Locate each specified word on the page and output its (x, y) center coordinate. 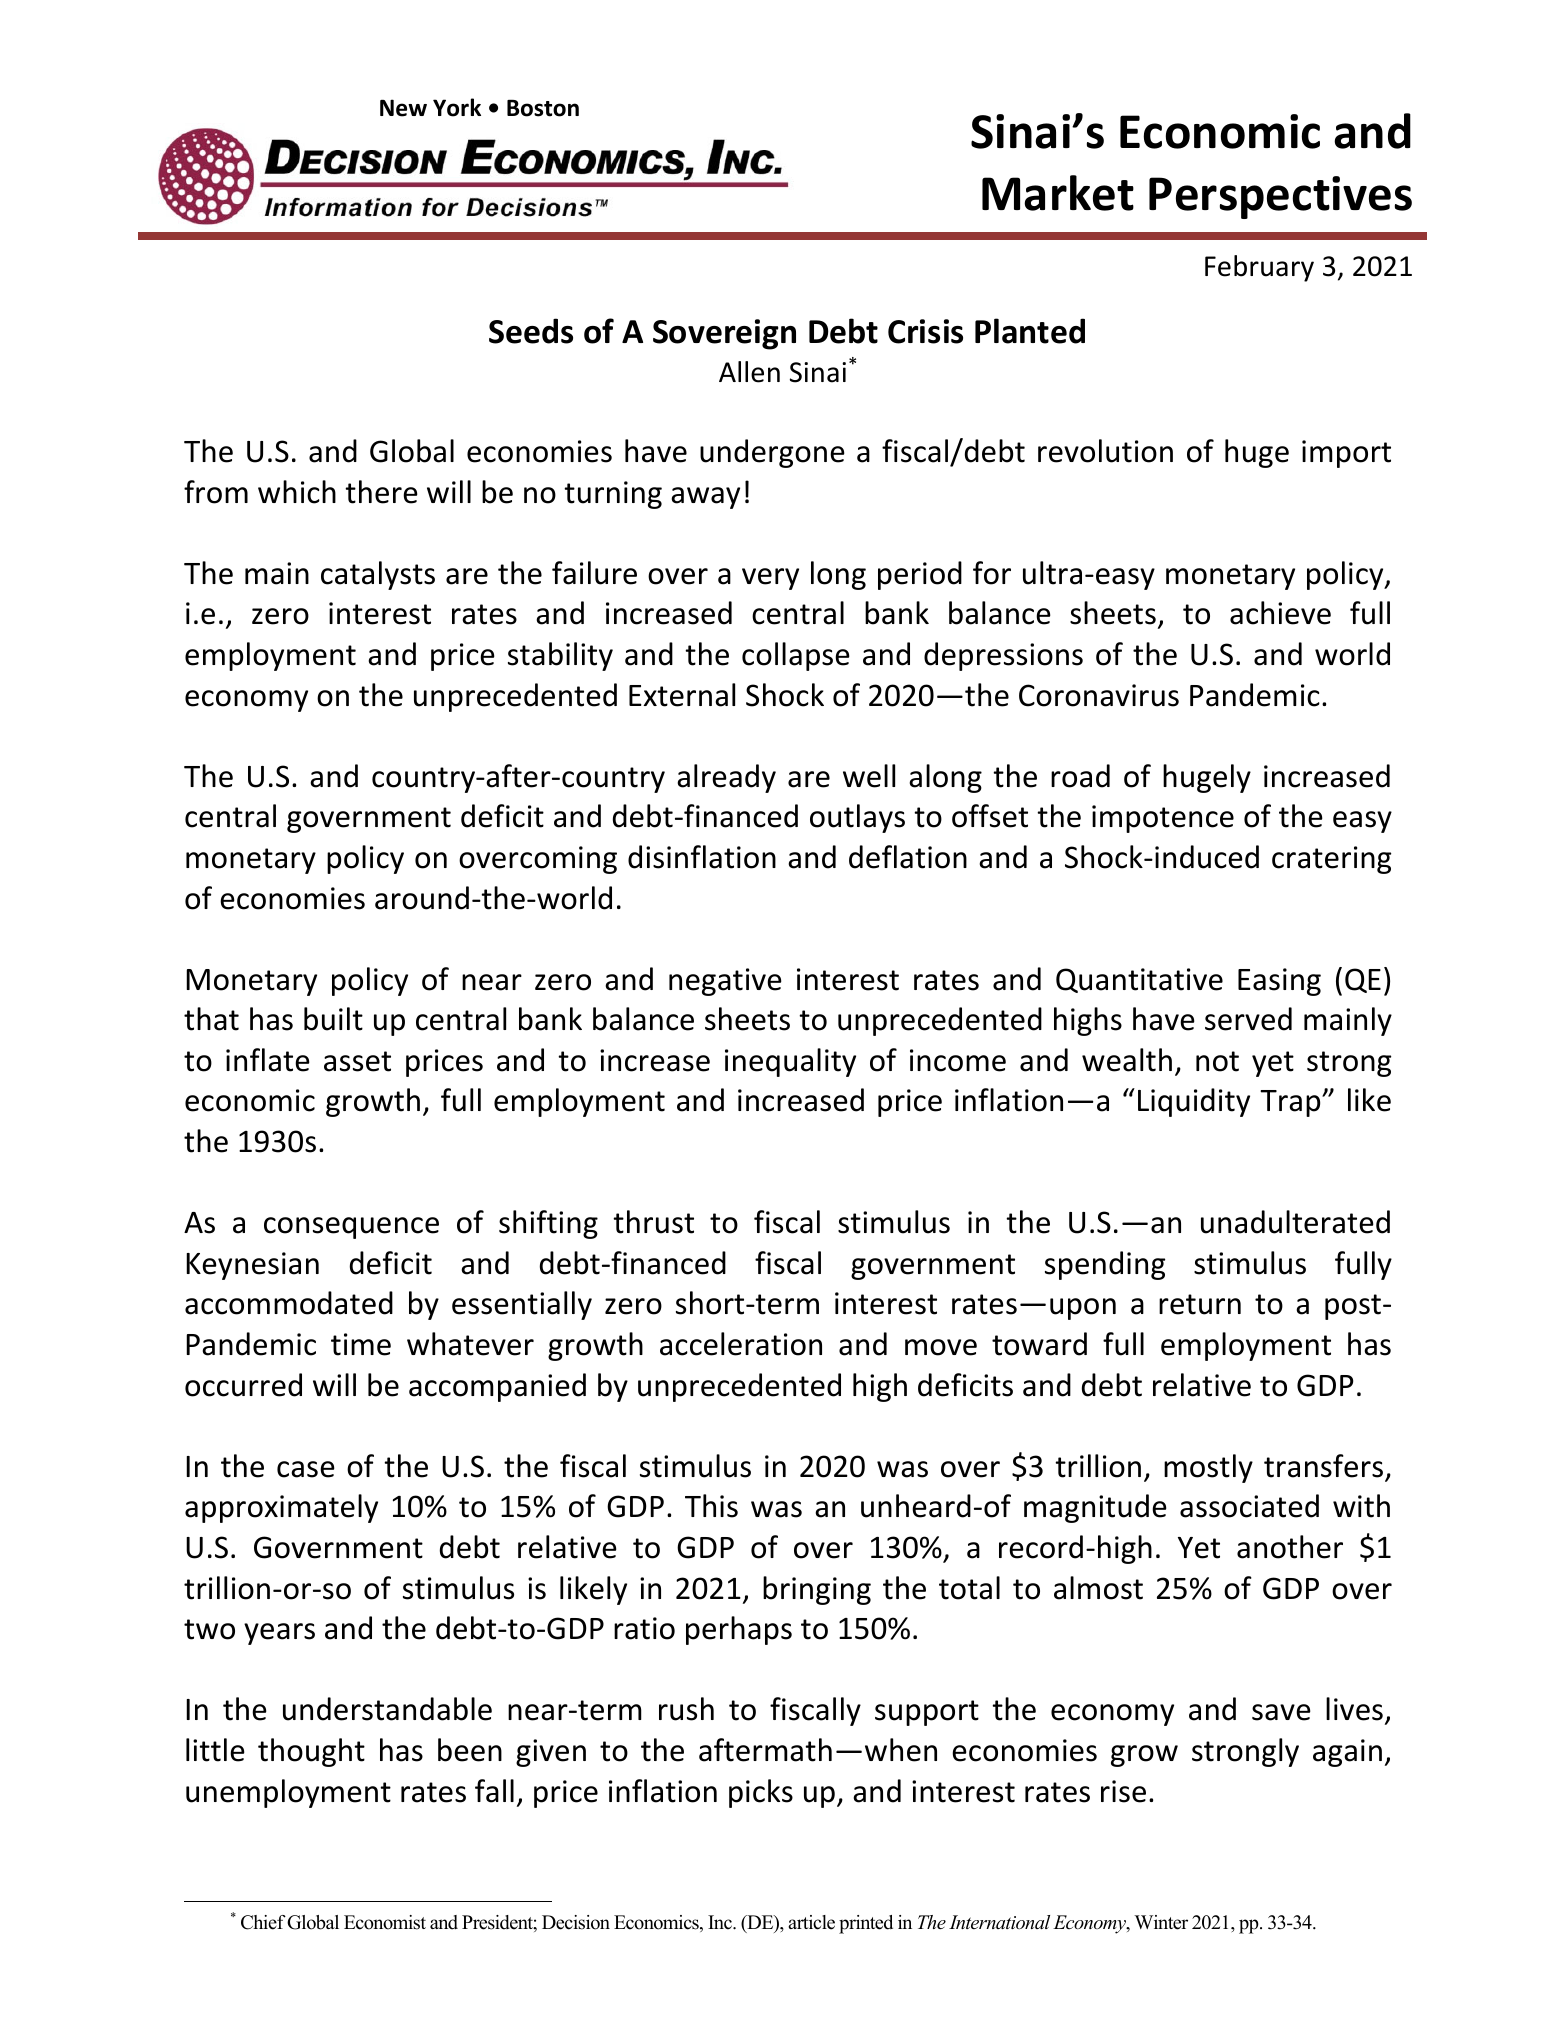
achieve (1280, 613)
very (770, 579)
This (711, 1506)
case (306, 1469)
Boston (543, 108)
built (333, 1019)
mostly (1208, 1468)
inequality (790, 1062)
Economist (385, 1922)
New (403, 108)
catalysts (378, 575)
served (1248, 1019)
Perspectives (1280, 197)
